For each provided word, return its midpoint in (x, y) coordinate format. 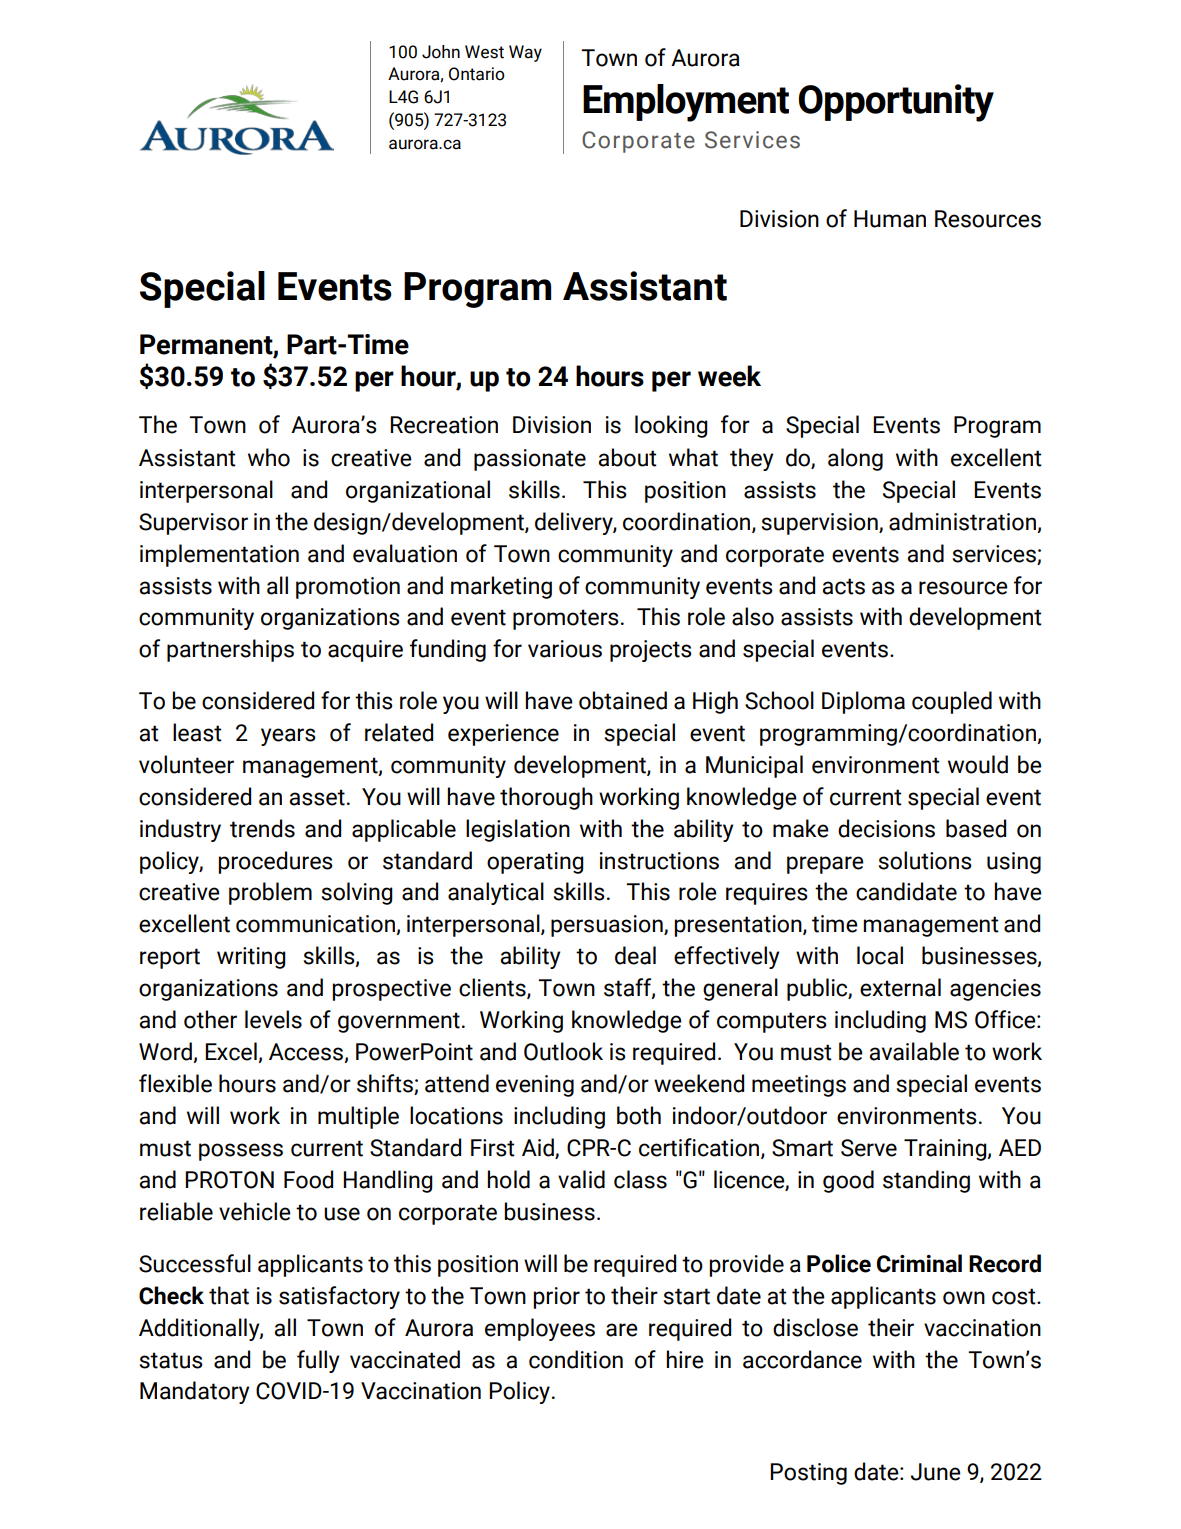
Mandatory (194, 1392)
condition (576, 1359)
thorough (546, 798)
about (627, 457)
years (288, 737)
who (269, 457)
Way (525, 53)
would (978, 764)
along (855, 459)
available (914, 1051)
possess (241, 1152)
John (441, 52)
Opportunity (896, 103)
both (639, 1115)
